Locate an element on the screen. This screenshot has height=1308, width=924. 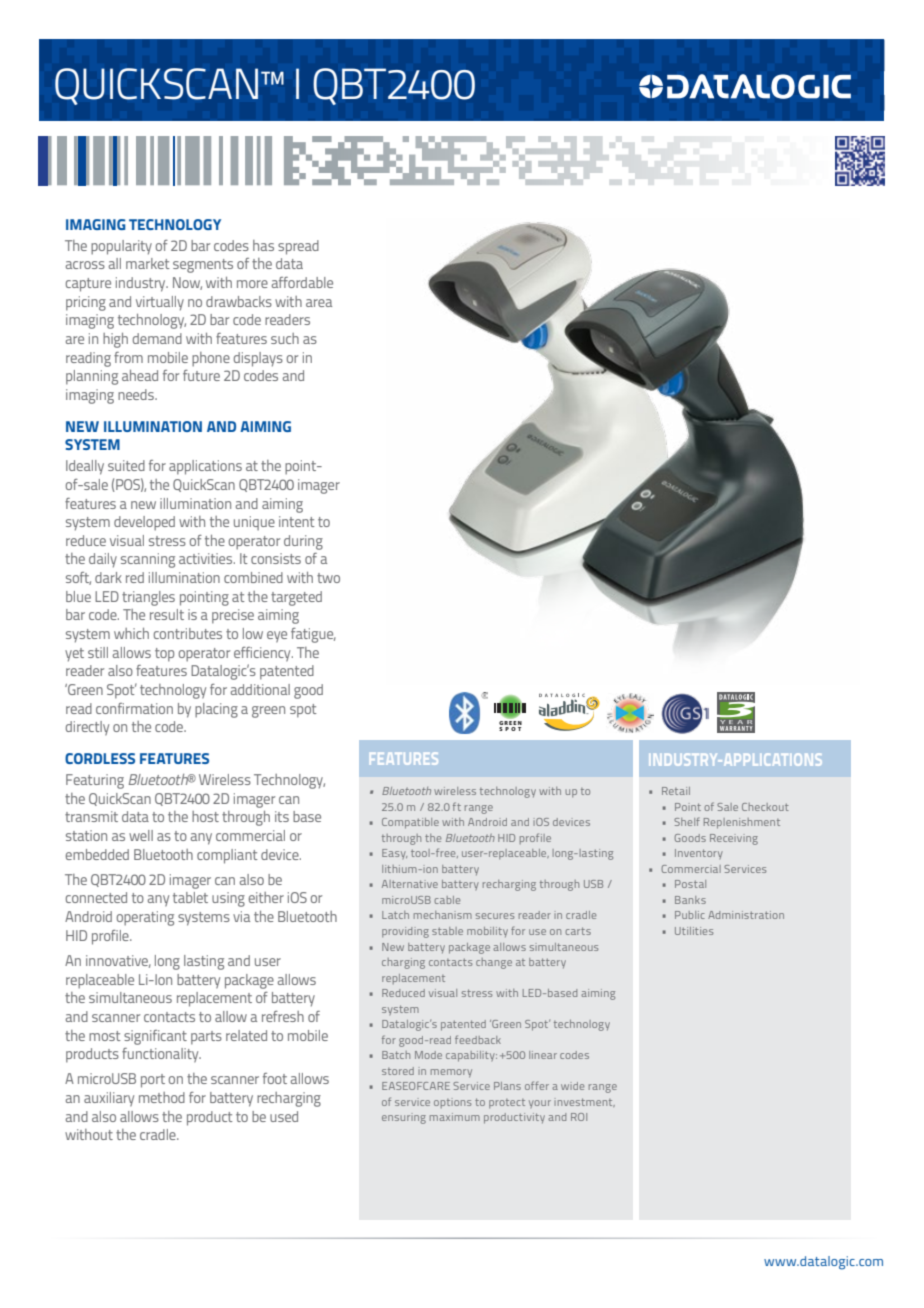
fatigue is located at coordinates (313, 635).
